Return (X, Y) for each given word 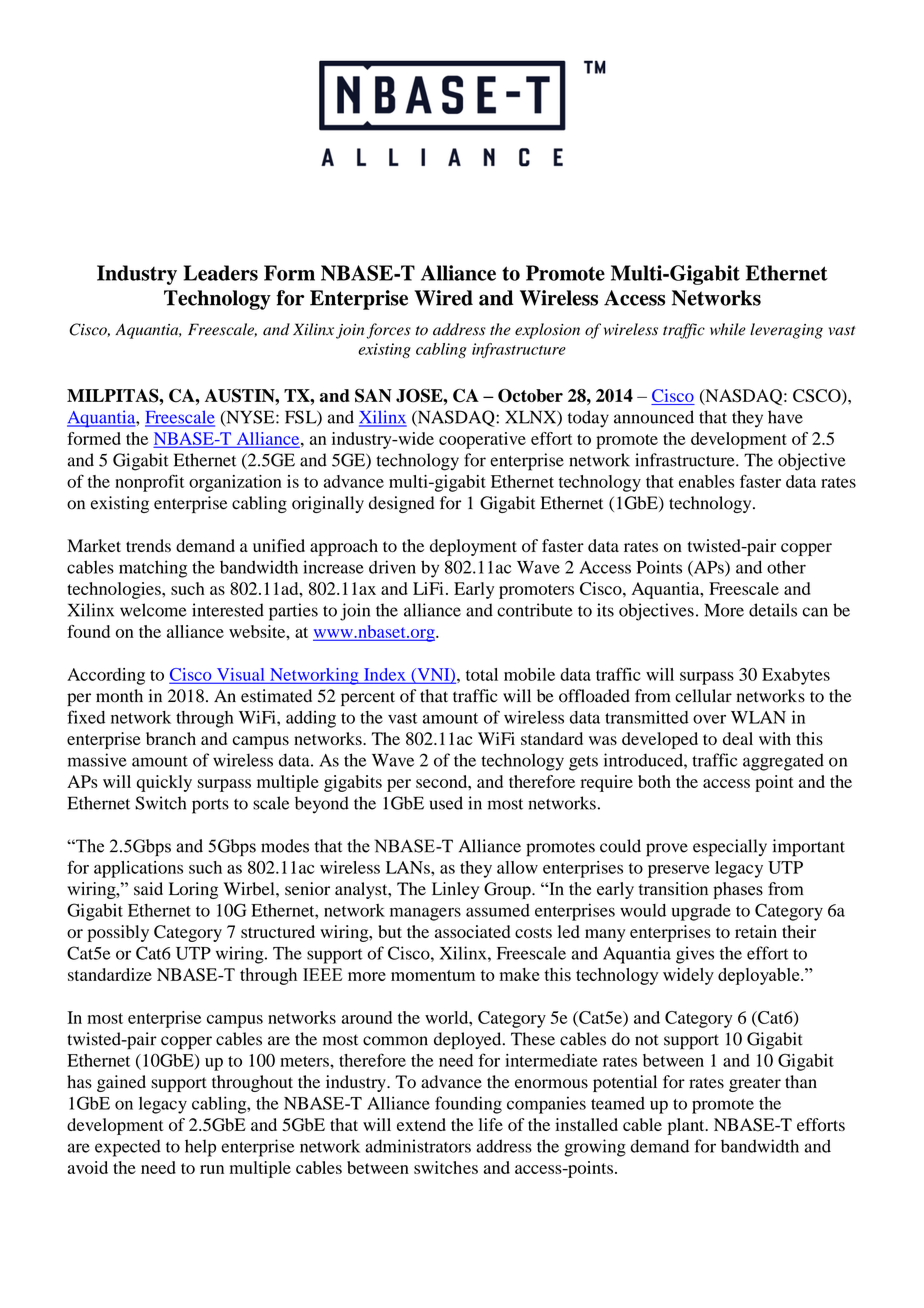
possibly (118, 933)
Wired (443, 298)
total (482, 674)
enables (706, 481)
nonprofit (150, 483)
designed (401, 504)
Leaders (221, 273)
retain (756, 931)
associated (472, 931)
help (200, 1148)
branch (171, 738)
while (728, 329)
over (709, 719)
